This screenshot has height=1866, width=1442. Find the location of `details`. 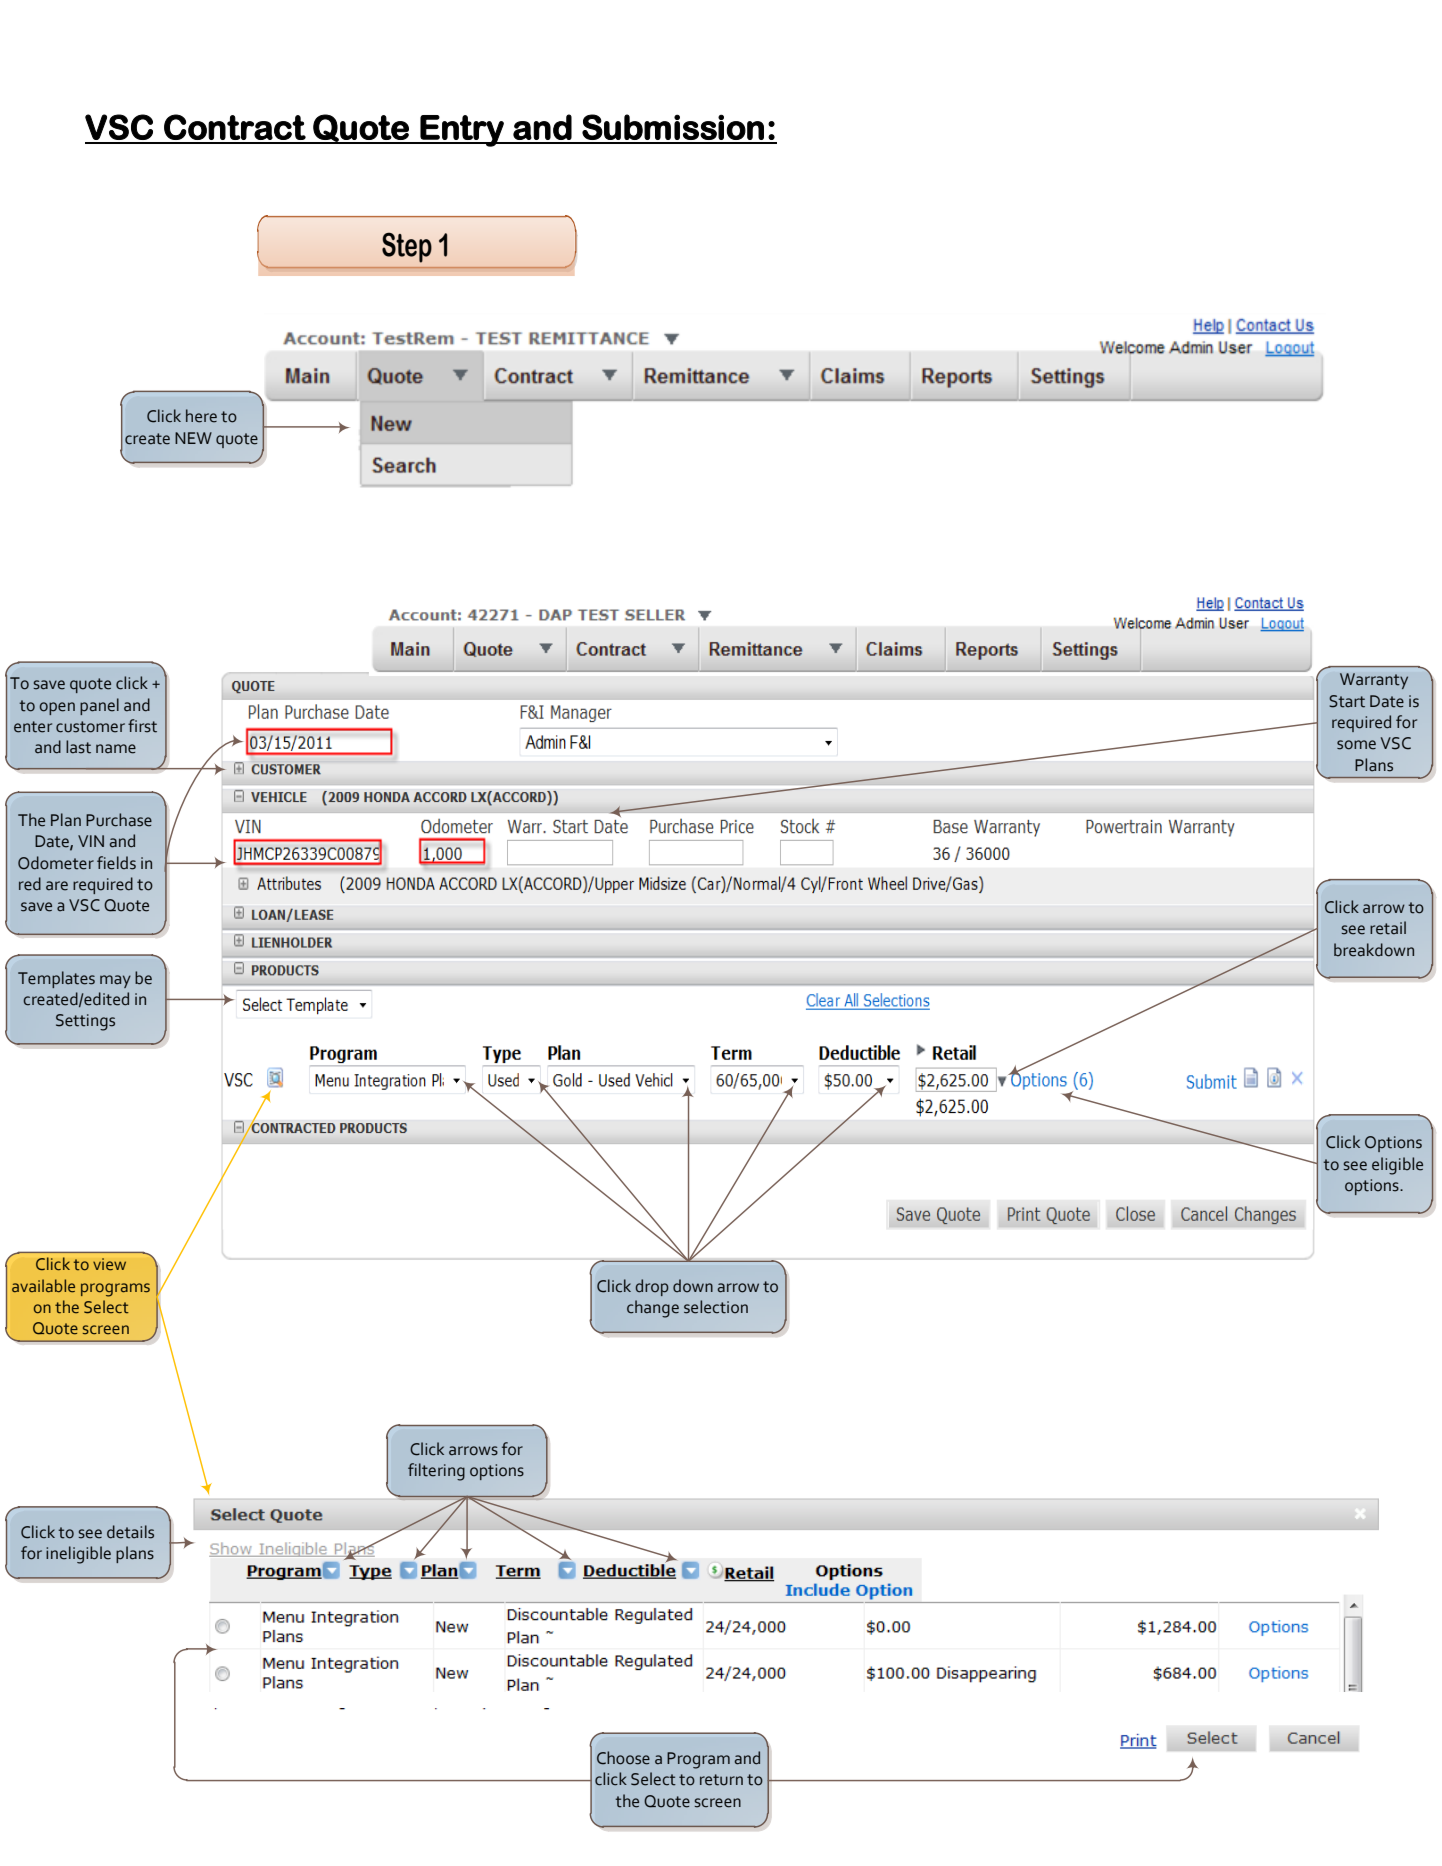

details is located at coordinates (130, 1532).
